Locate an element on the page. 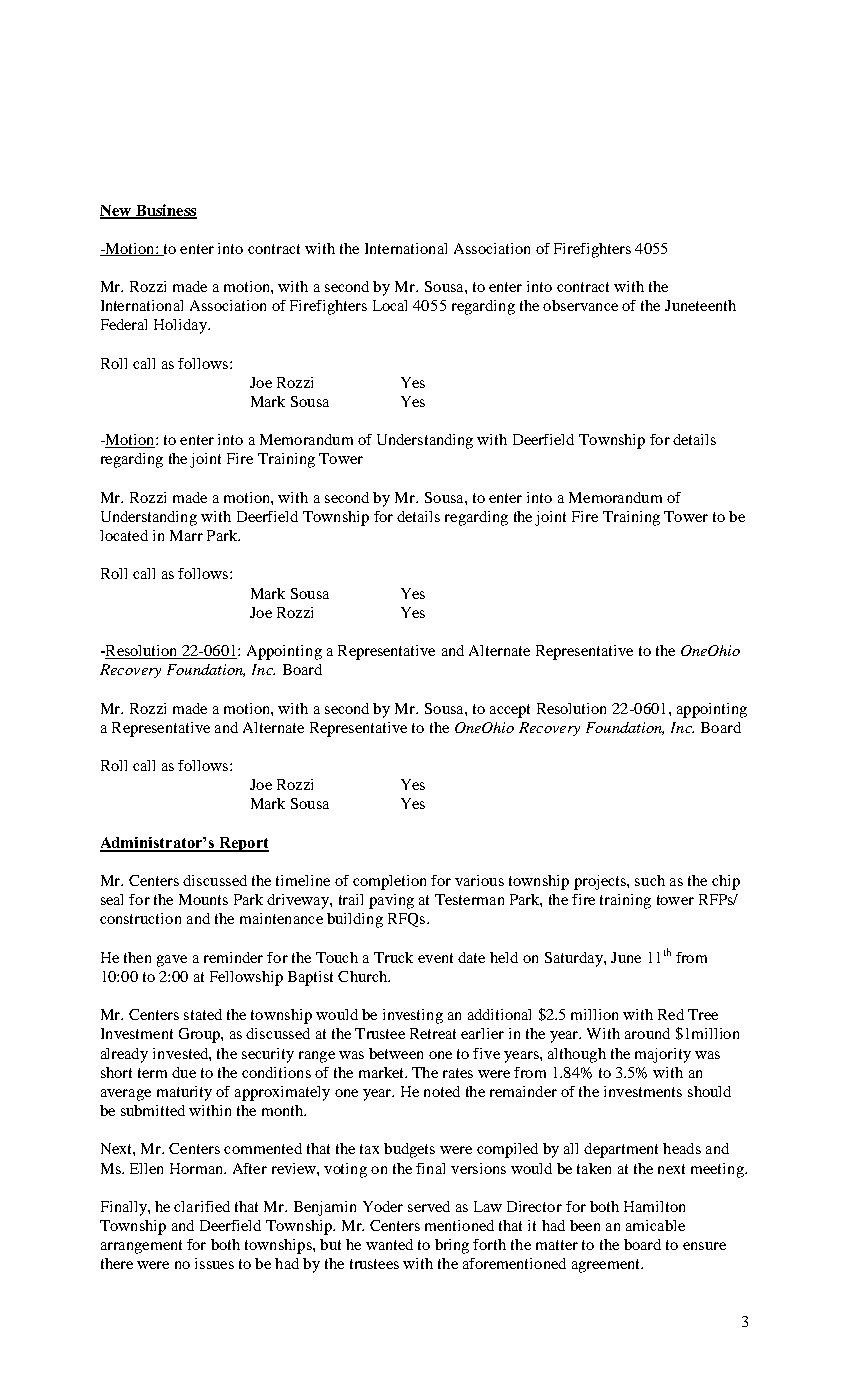  observance is located at coordinates (580, 305).
